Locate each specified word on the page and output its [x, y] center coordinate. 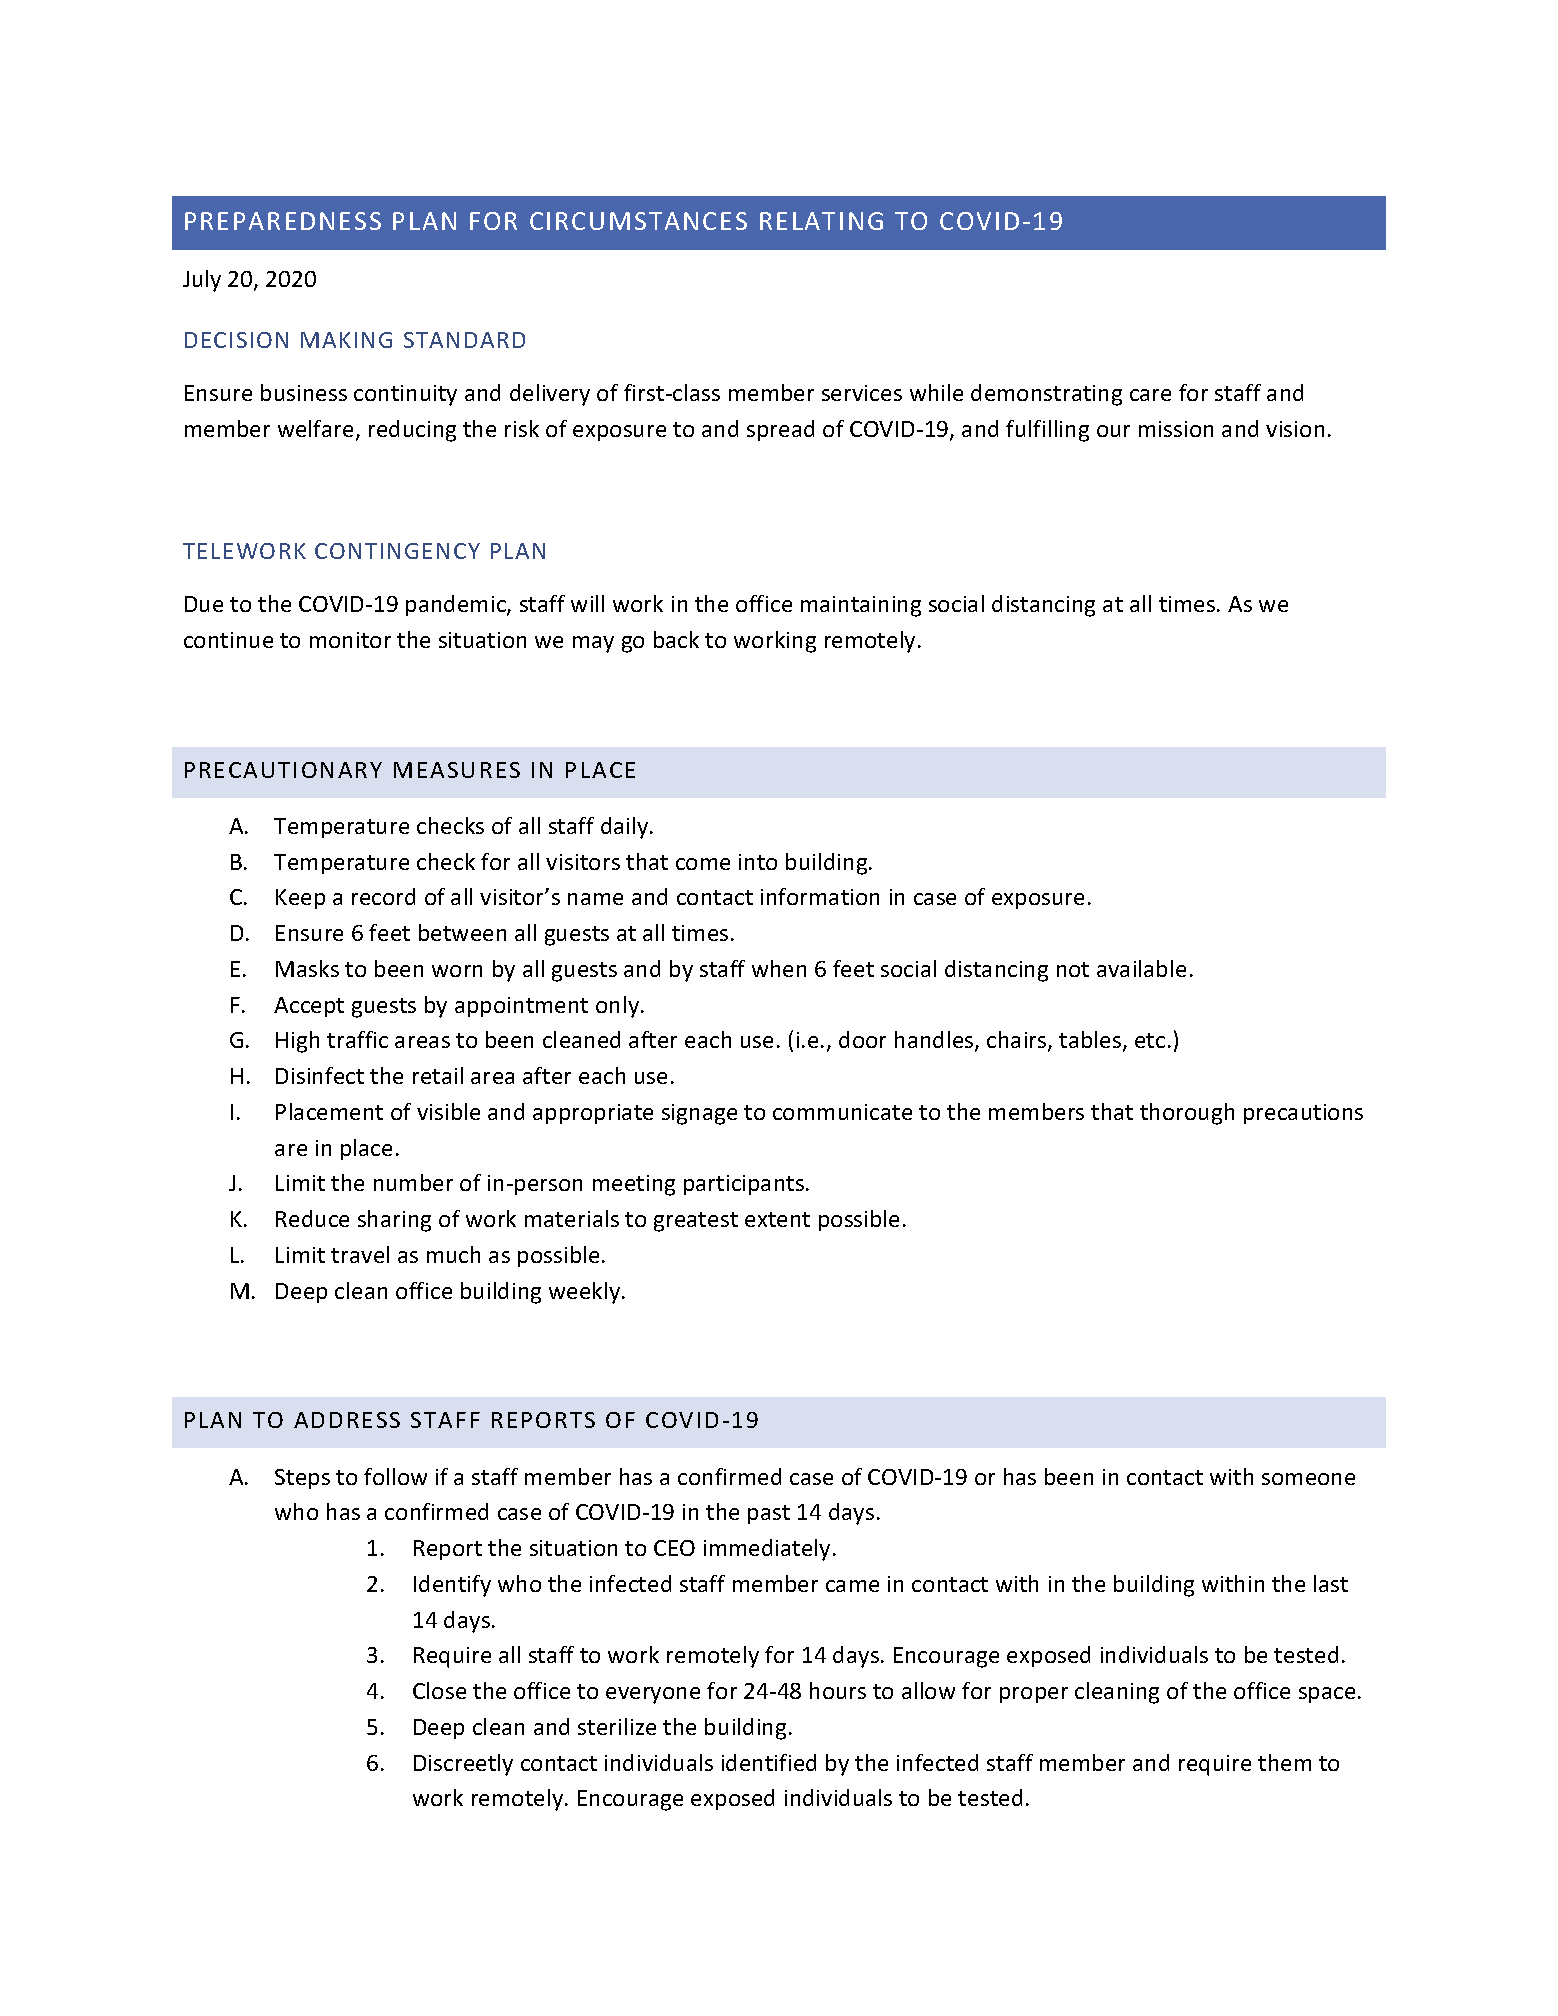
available [1141, 968]
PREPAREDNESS [283, 221]
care [1150, 395]
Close [439, 1690]
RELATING [821, 221]
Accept [309, 1007]
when [779, 968]
